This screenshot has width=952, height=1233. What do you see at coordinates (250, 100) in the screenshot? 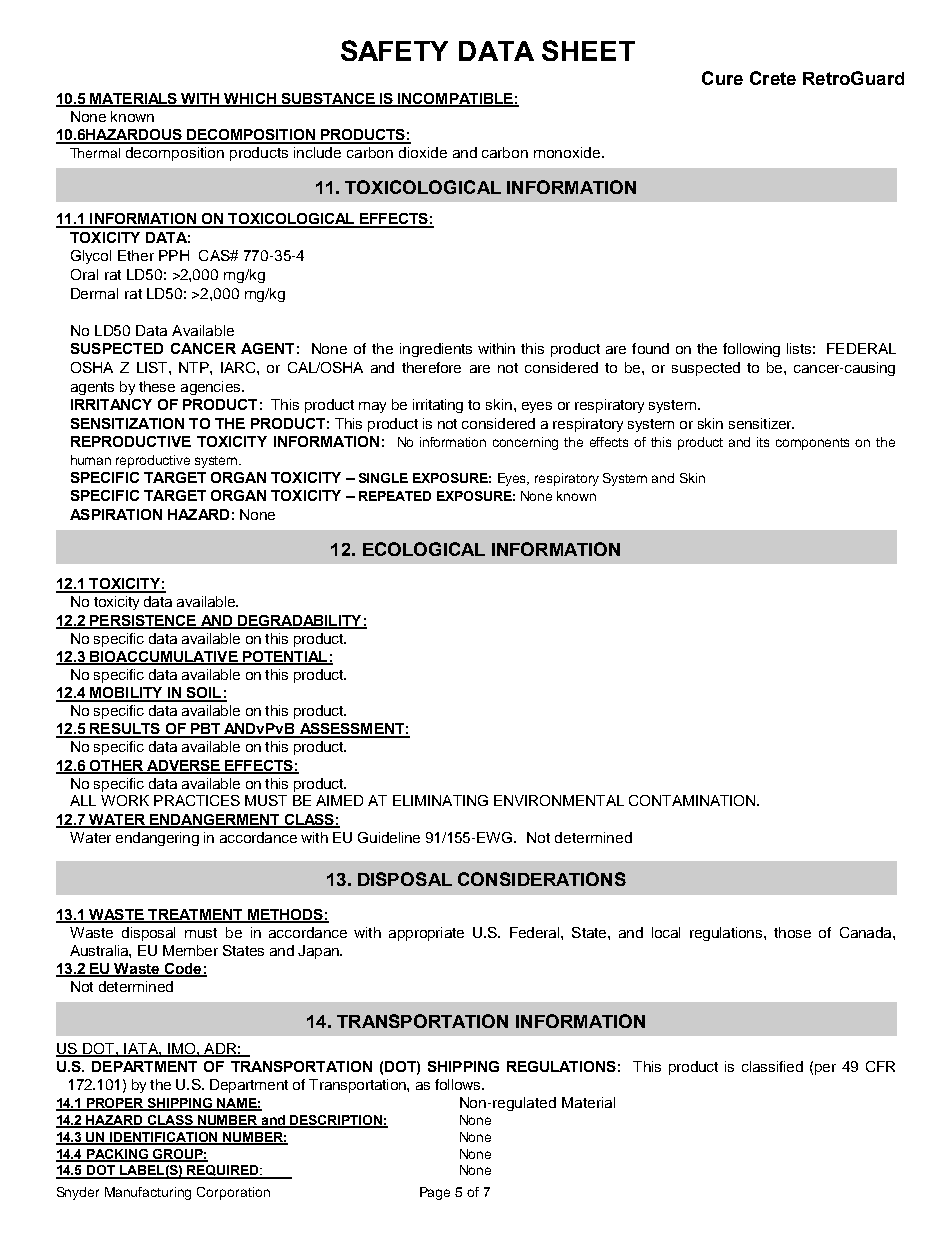
I see `WHICH` at bounding box center [250, 100].
